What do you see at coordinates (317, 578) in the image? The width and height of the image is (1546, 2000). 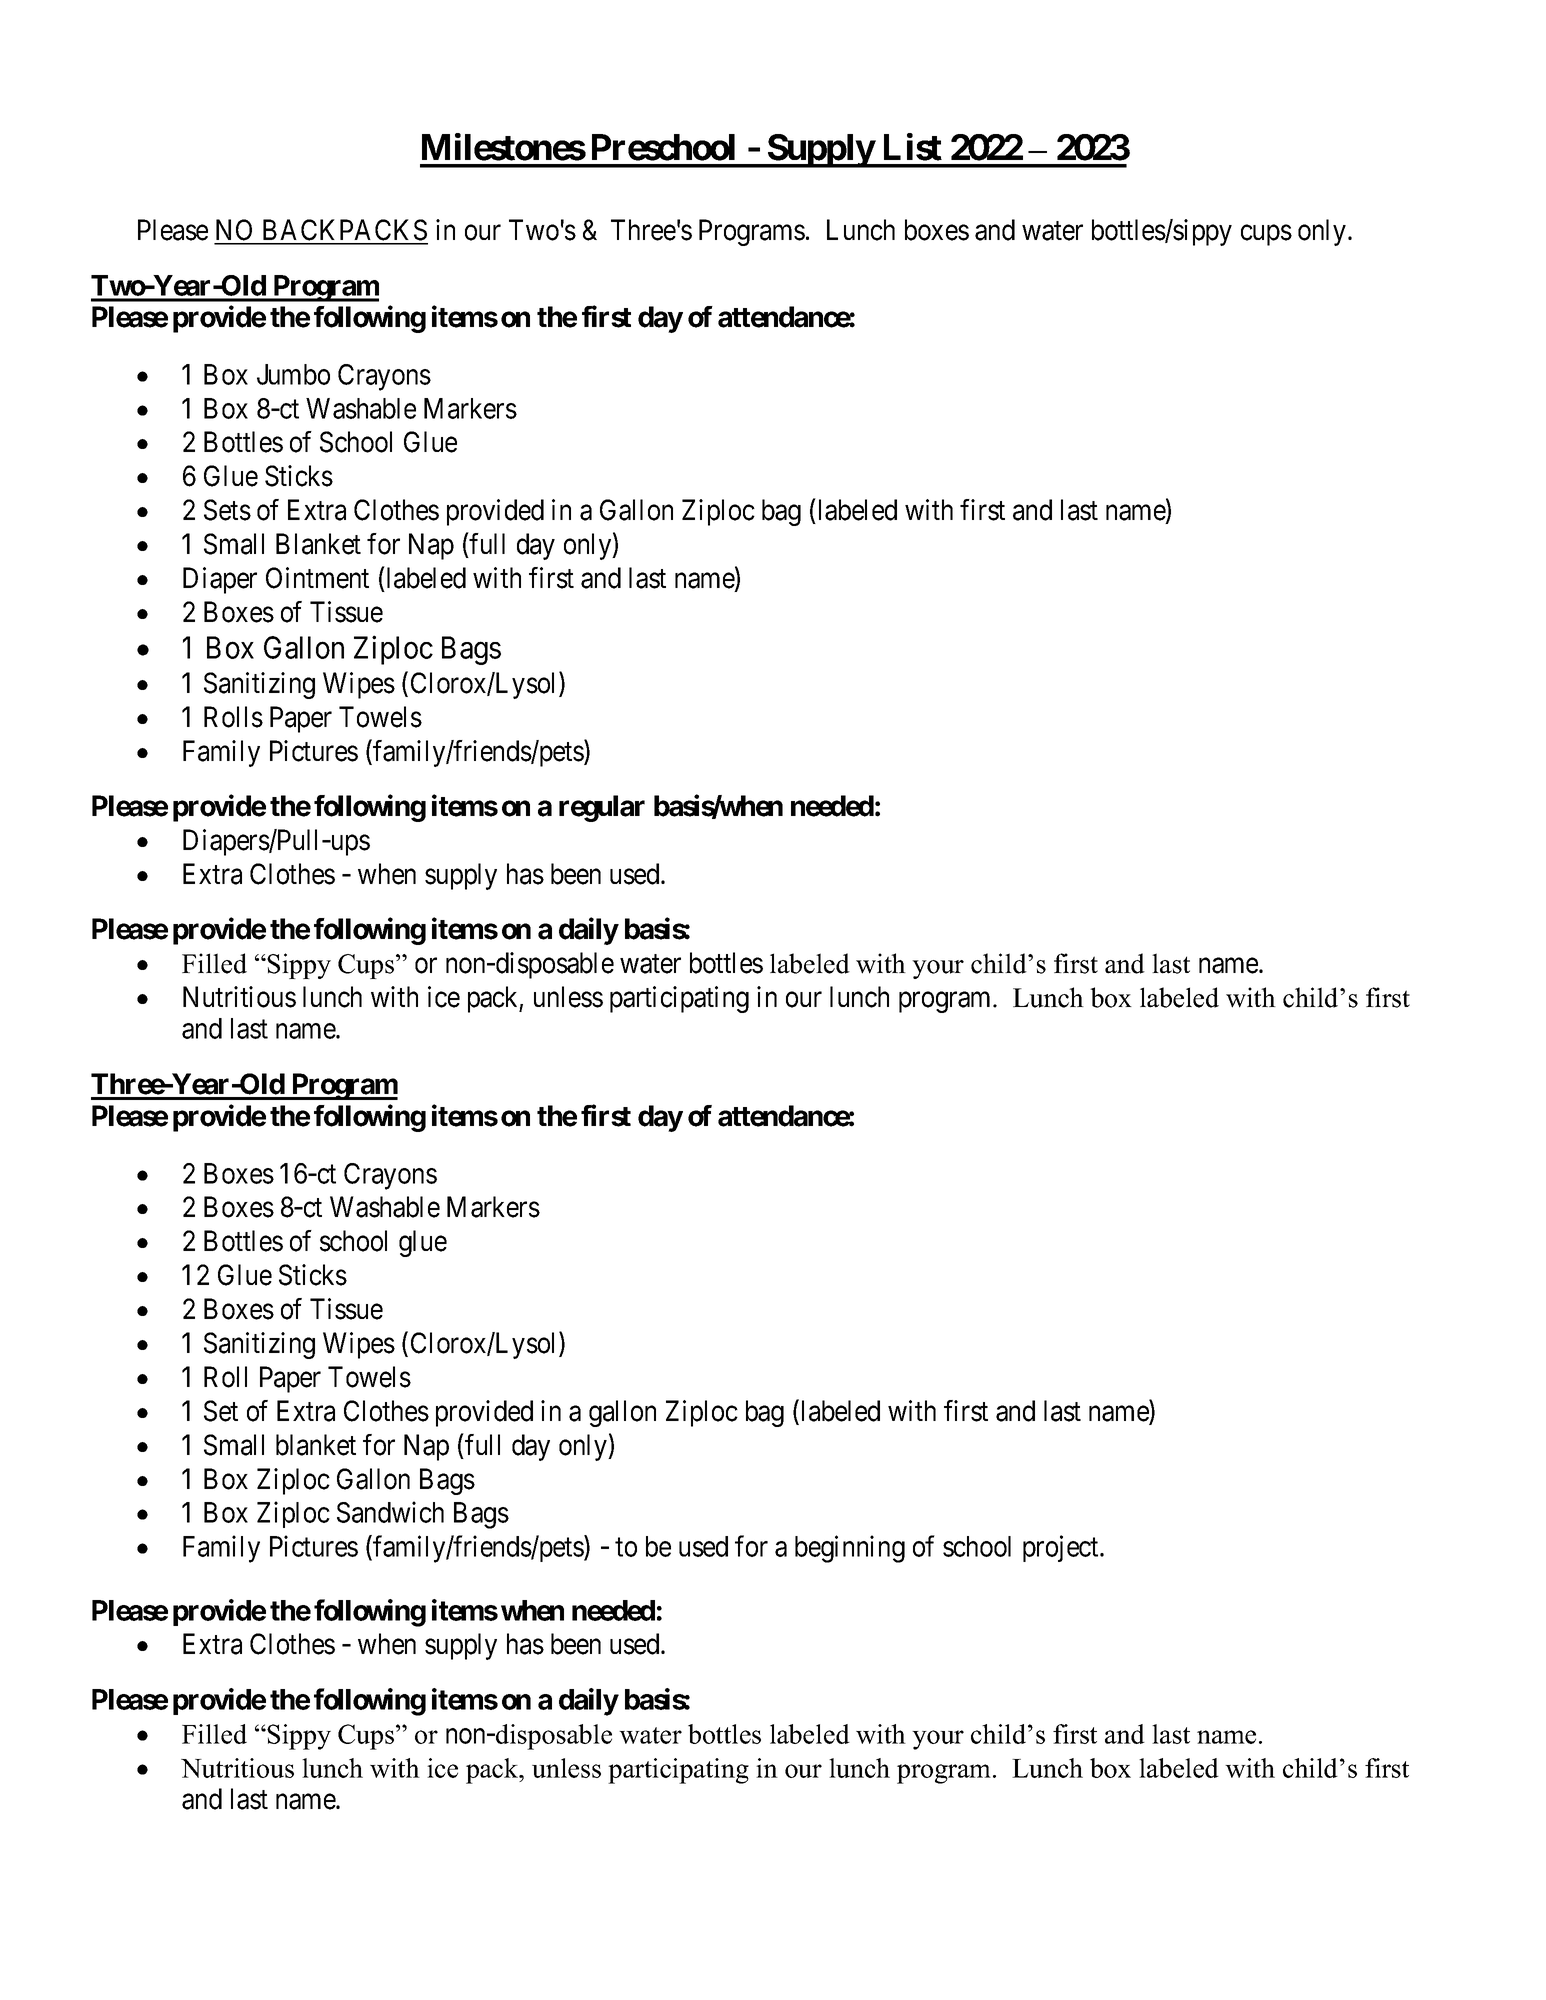 I see `Ointment` at bounding box center [317, 578].
